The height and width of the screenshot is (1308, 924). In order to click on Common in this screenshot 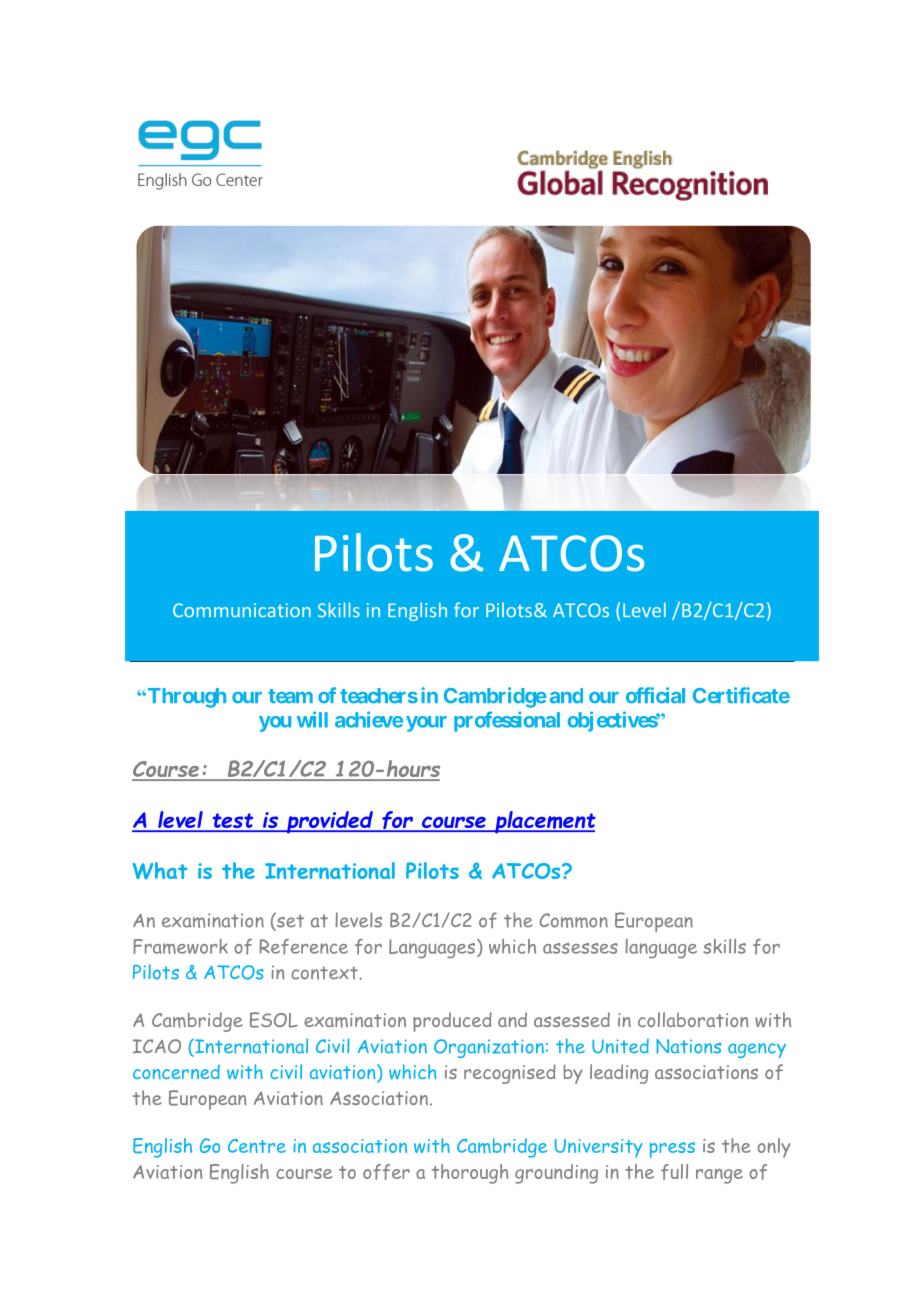, I will do `click(573, 920)`.
